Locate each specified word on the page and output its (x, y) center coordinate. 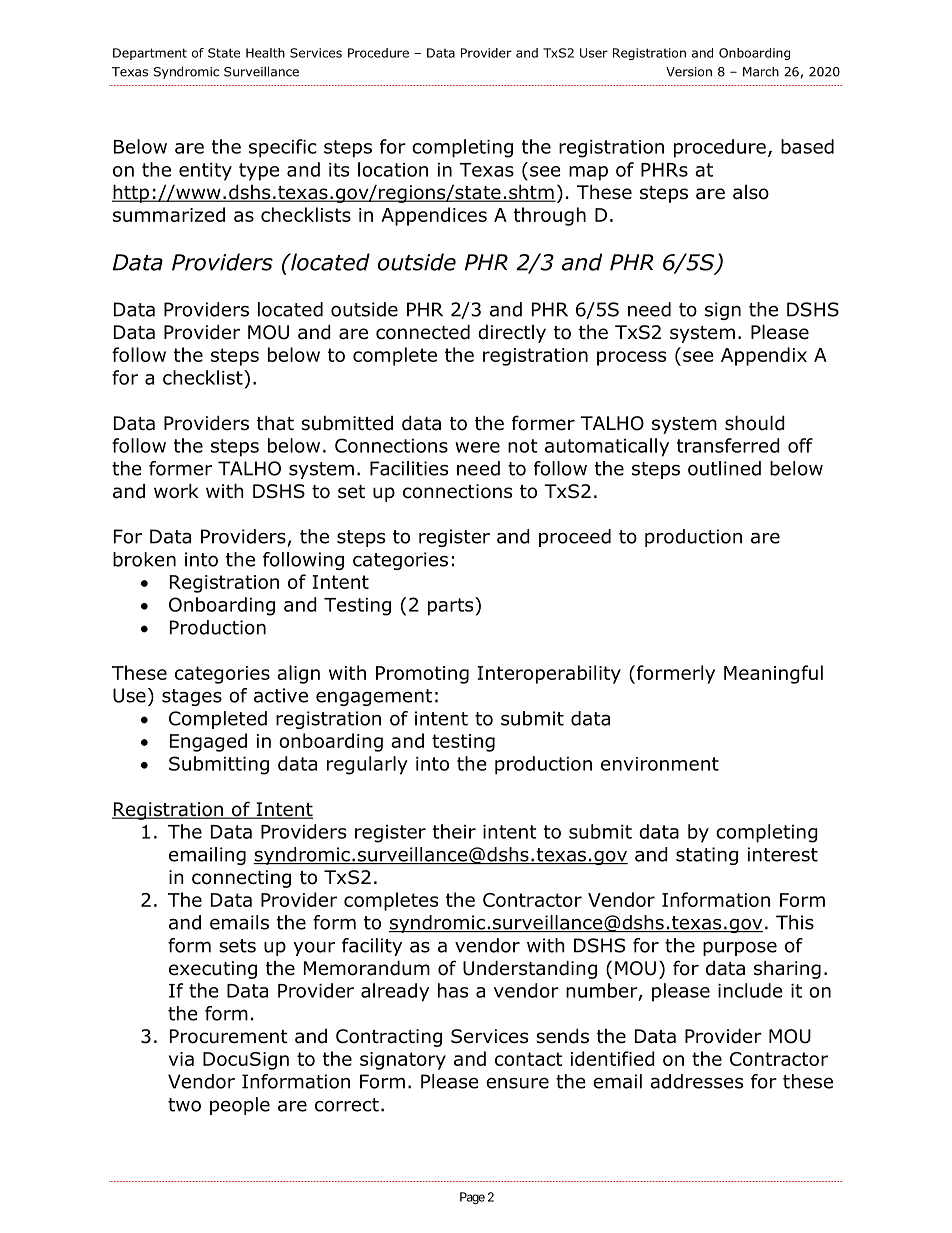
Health (265, 53)
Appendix (764, 356)
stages (192, 697)
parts (452, 606)
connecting (241, 879)
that (275, 423)
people (240, 1106)
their (454, 831)
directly (512, 333)
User (594, 53)
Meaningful (773, 674)
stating (707, 856)
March (761, 71)
